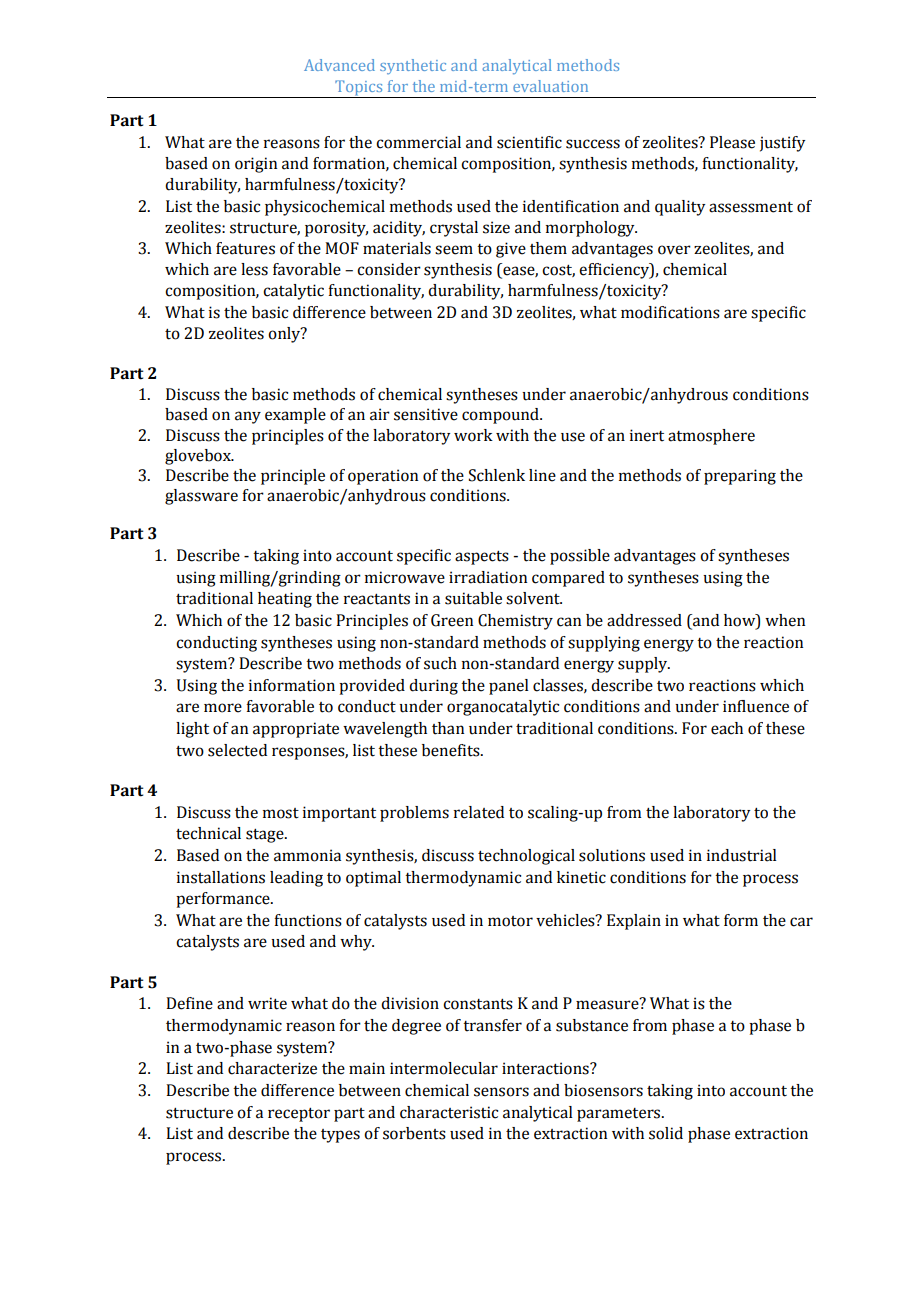  What do you see at coordinates (550, 86) in the image?
I see `evaluation` at bounding box center [550, 86].
